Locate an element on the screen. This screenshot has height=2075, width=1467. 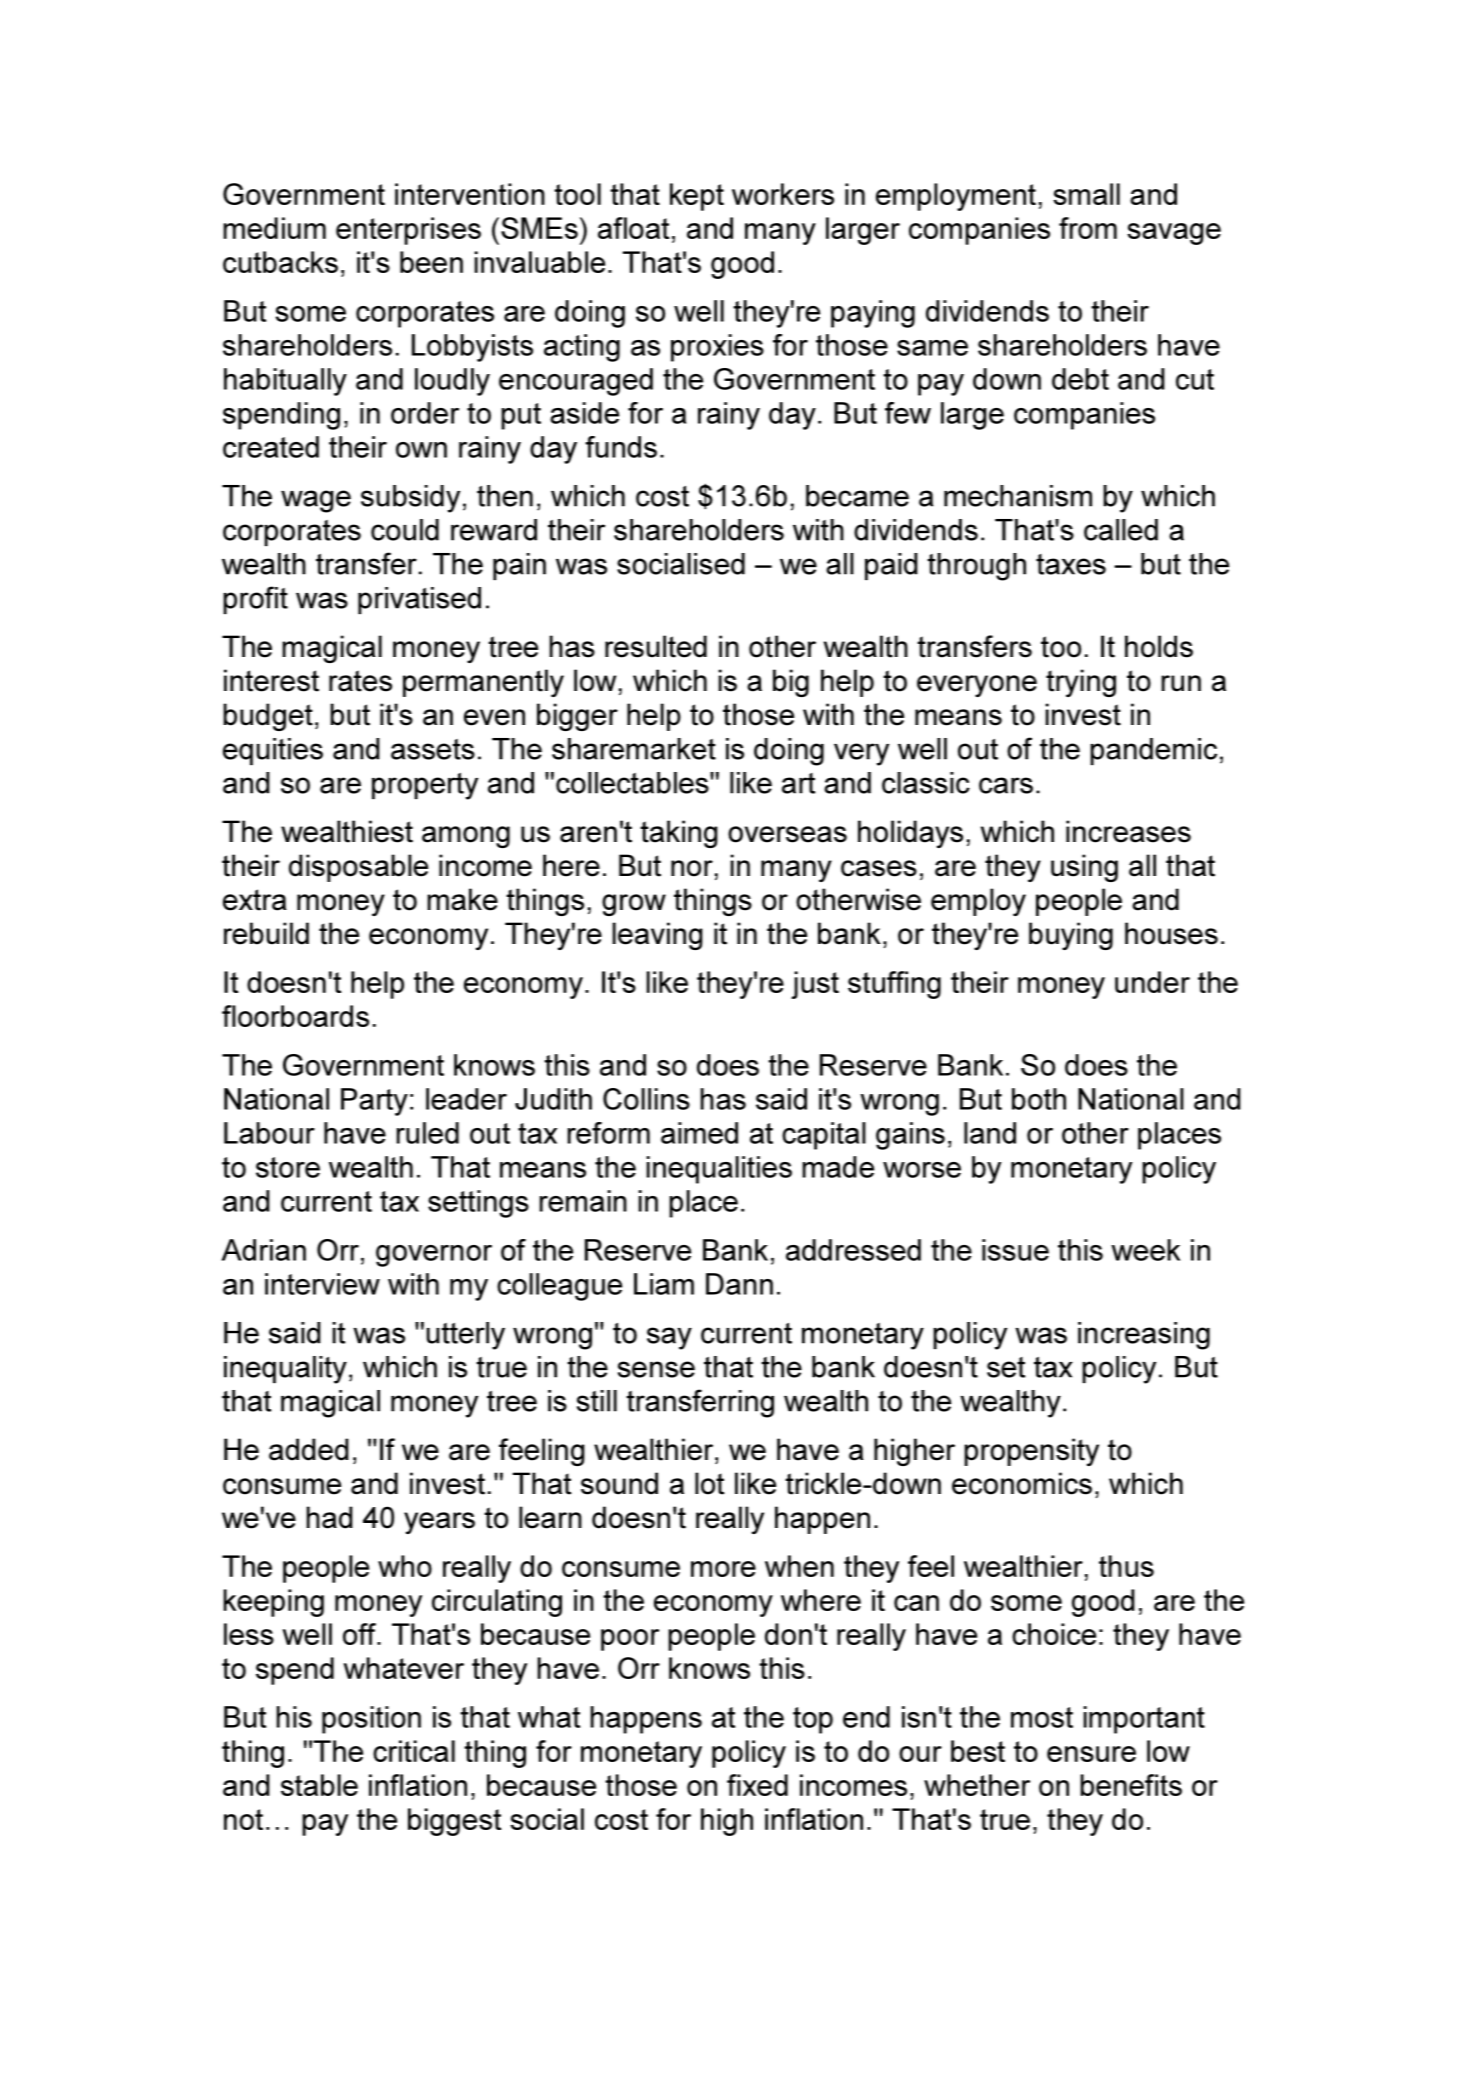
using is located at coordinates (1084, 868).
